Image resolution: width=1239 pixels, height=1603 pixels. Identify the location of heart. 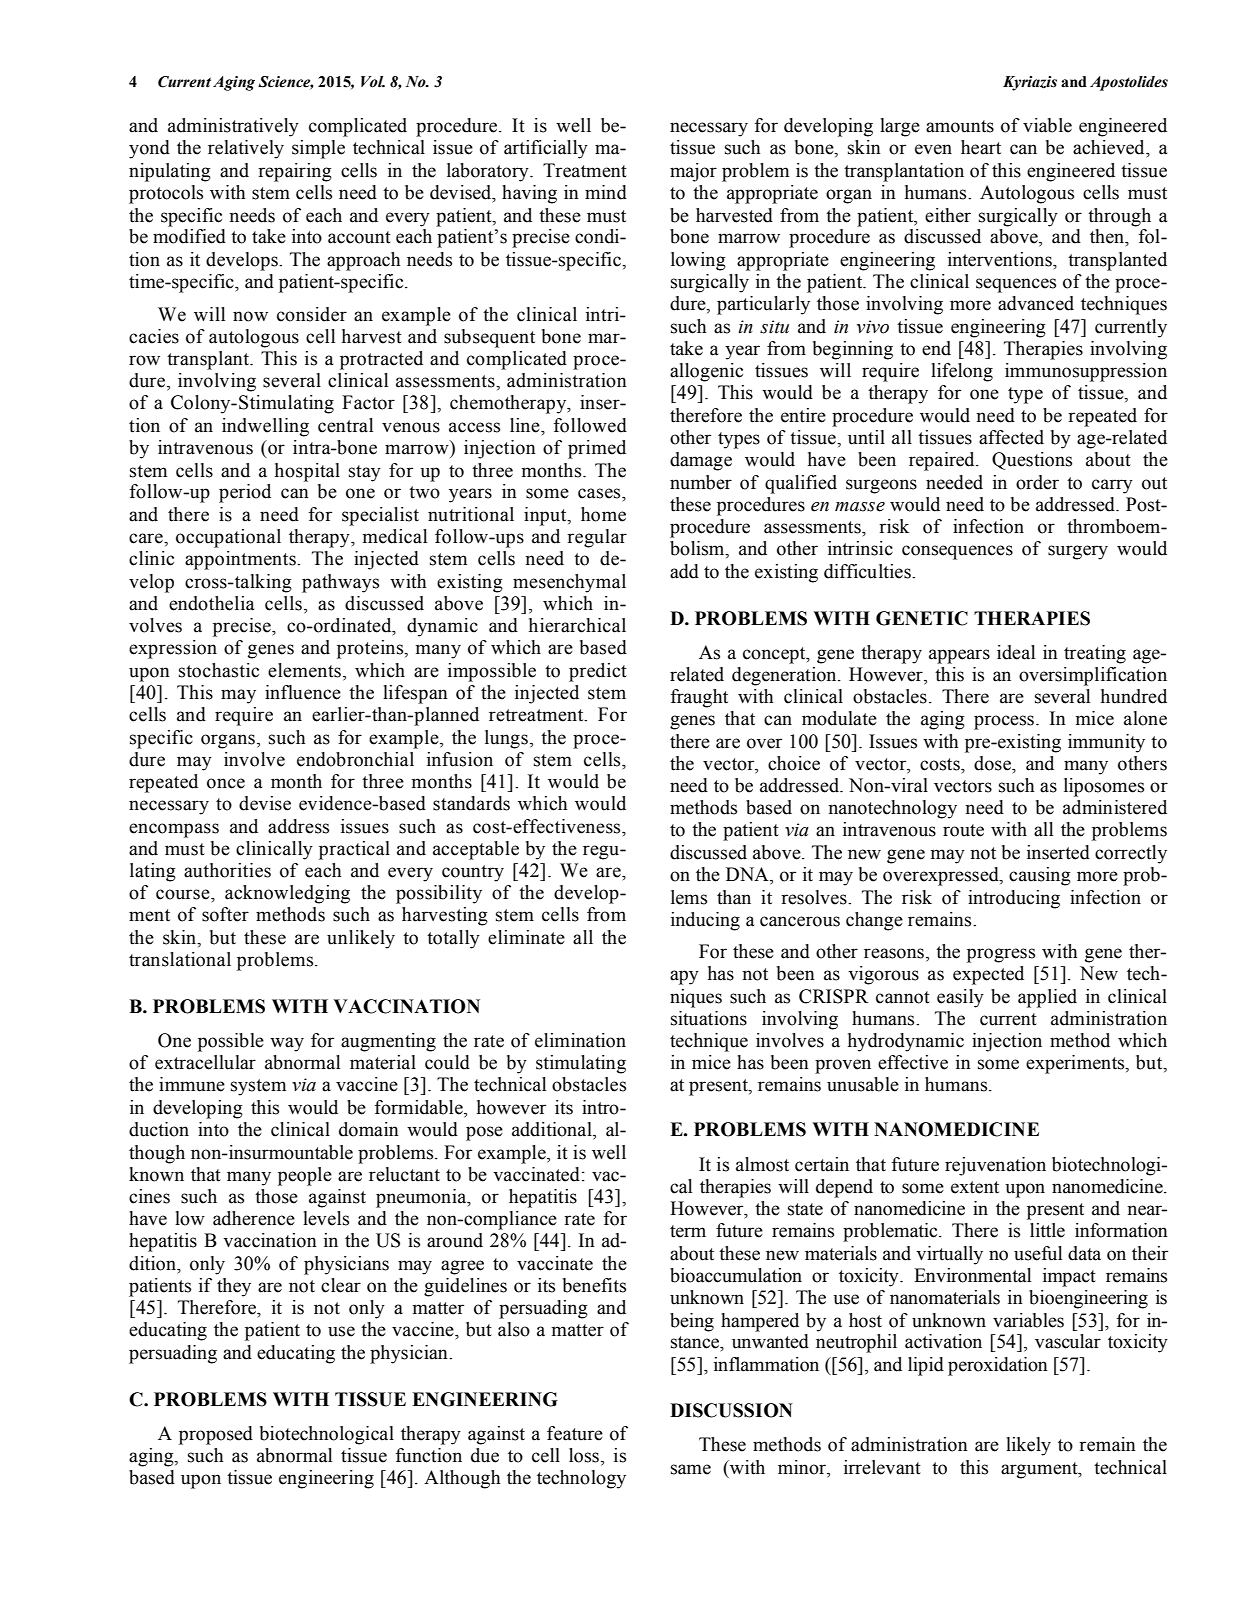
(981, 147).
